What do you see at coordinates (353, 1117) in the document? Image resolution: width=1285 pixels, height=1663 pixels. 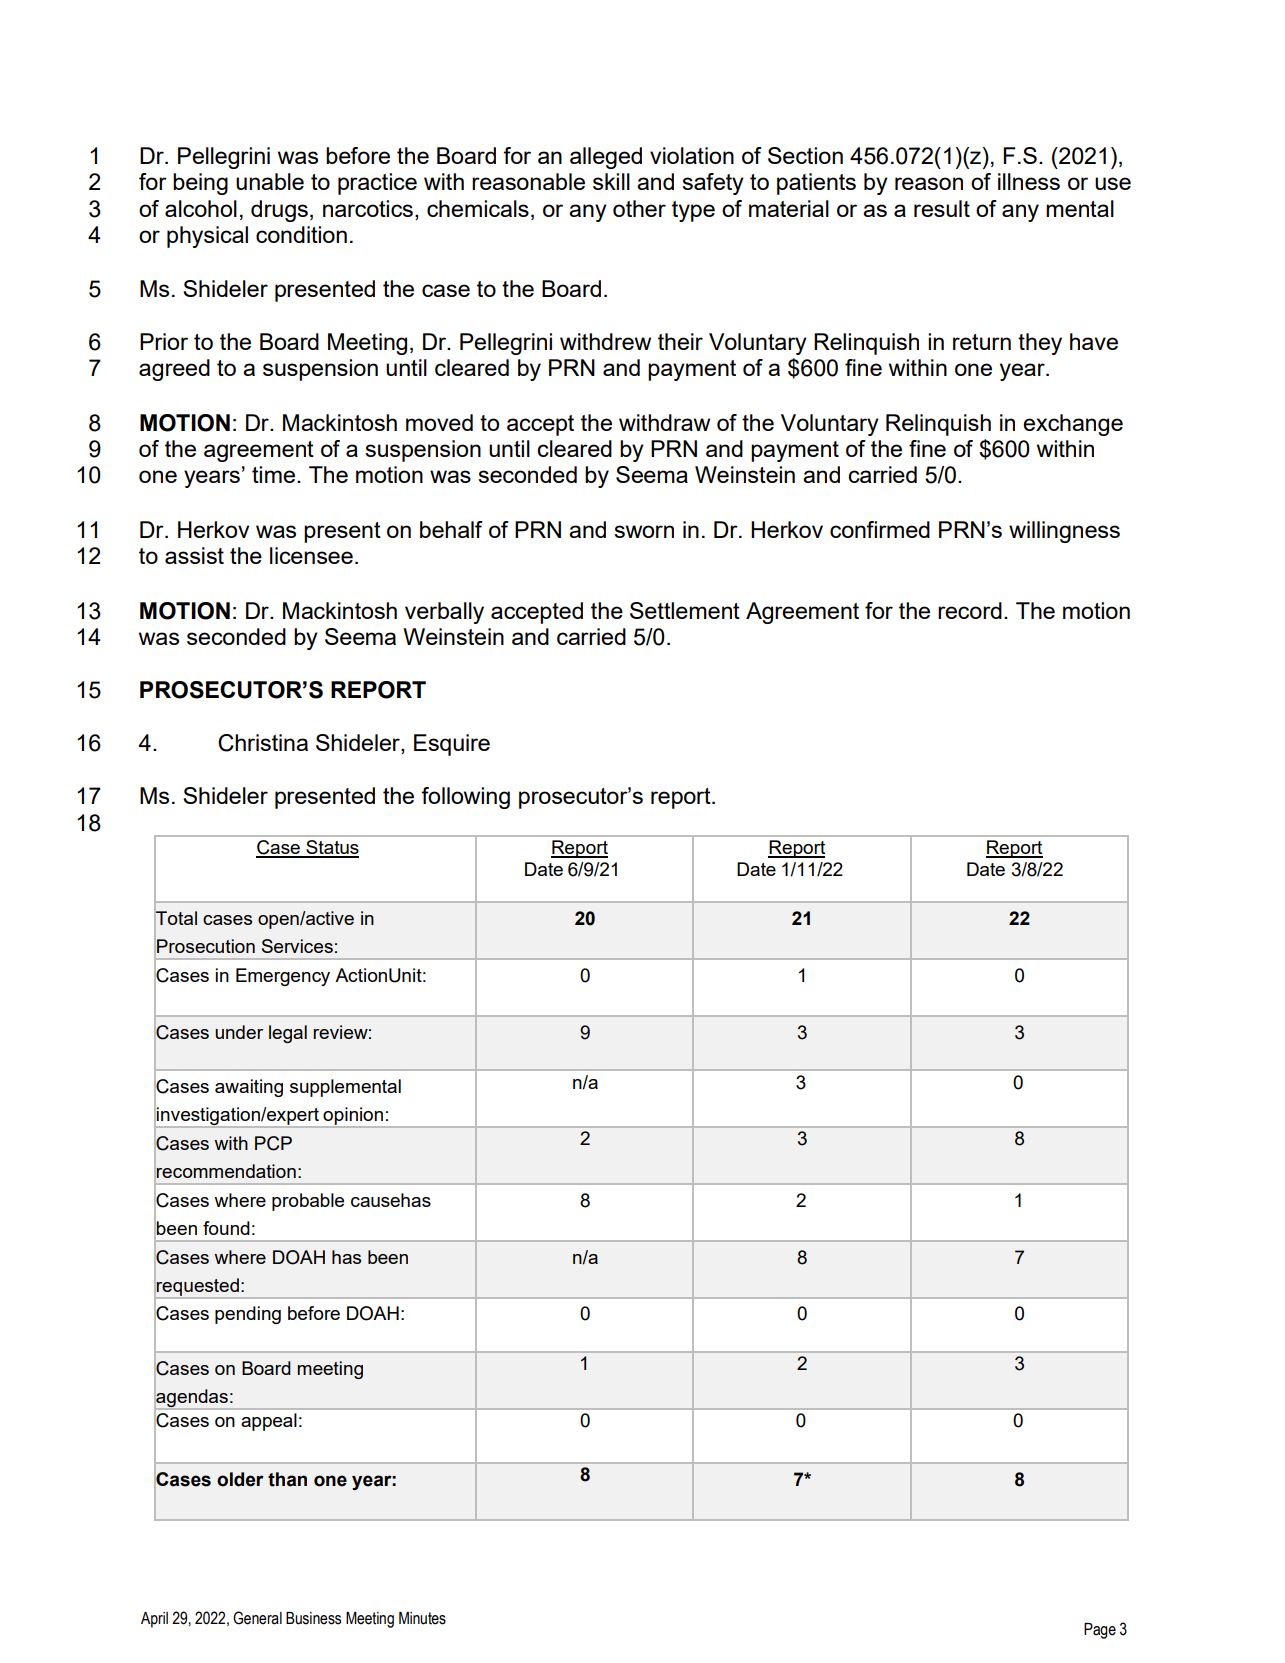 I see `opinion` at bounding box center [353, 1117].
